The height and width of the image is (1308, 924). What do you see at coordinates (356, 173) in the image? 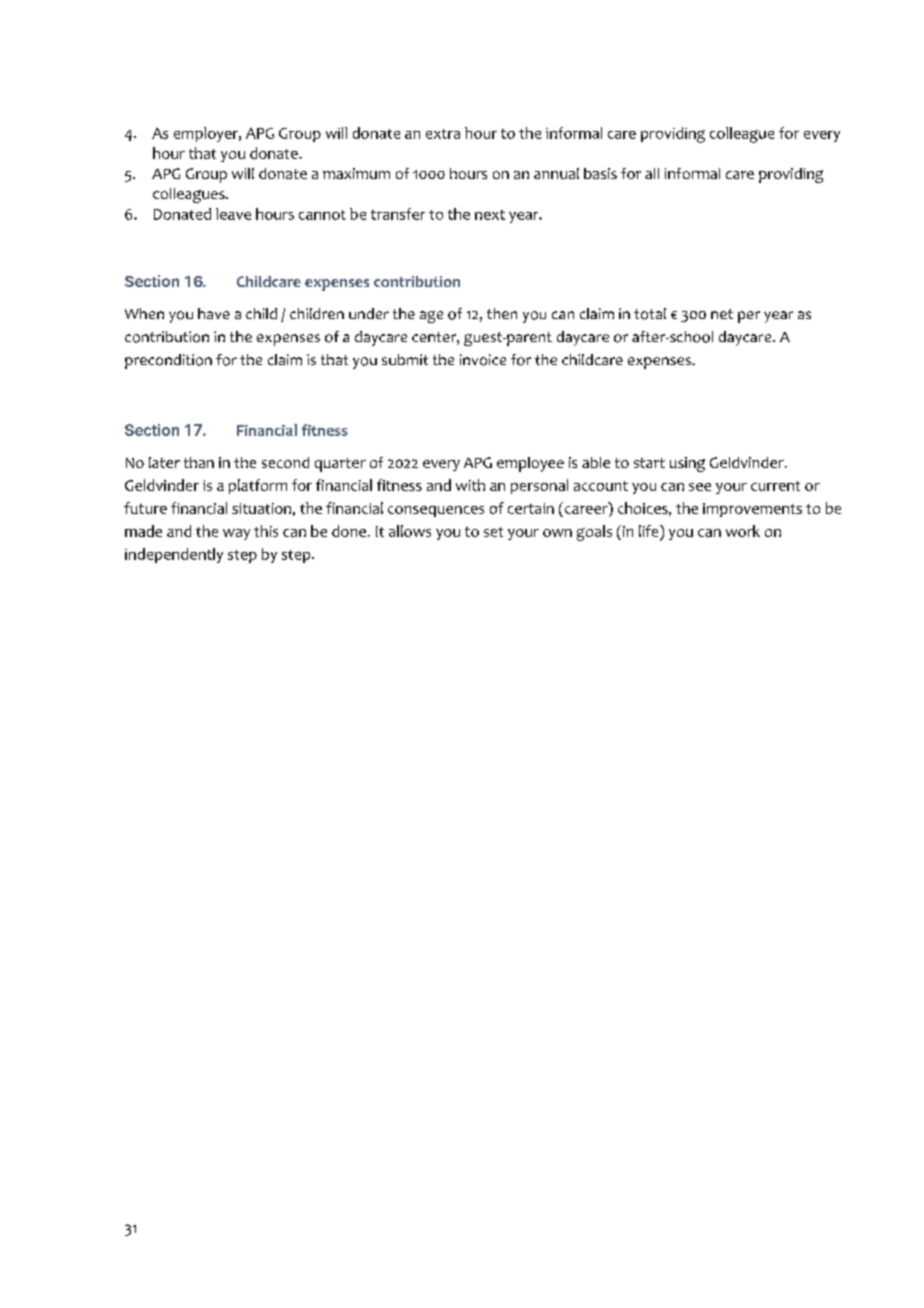
I see `maximum` at bounding box center [356, 173].
